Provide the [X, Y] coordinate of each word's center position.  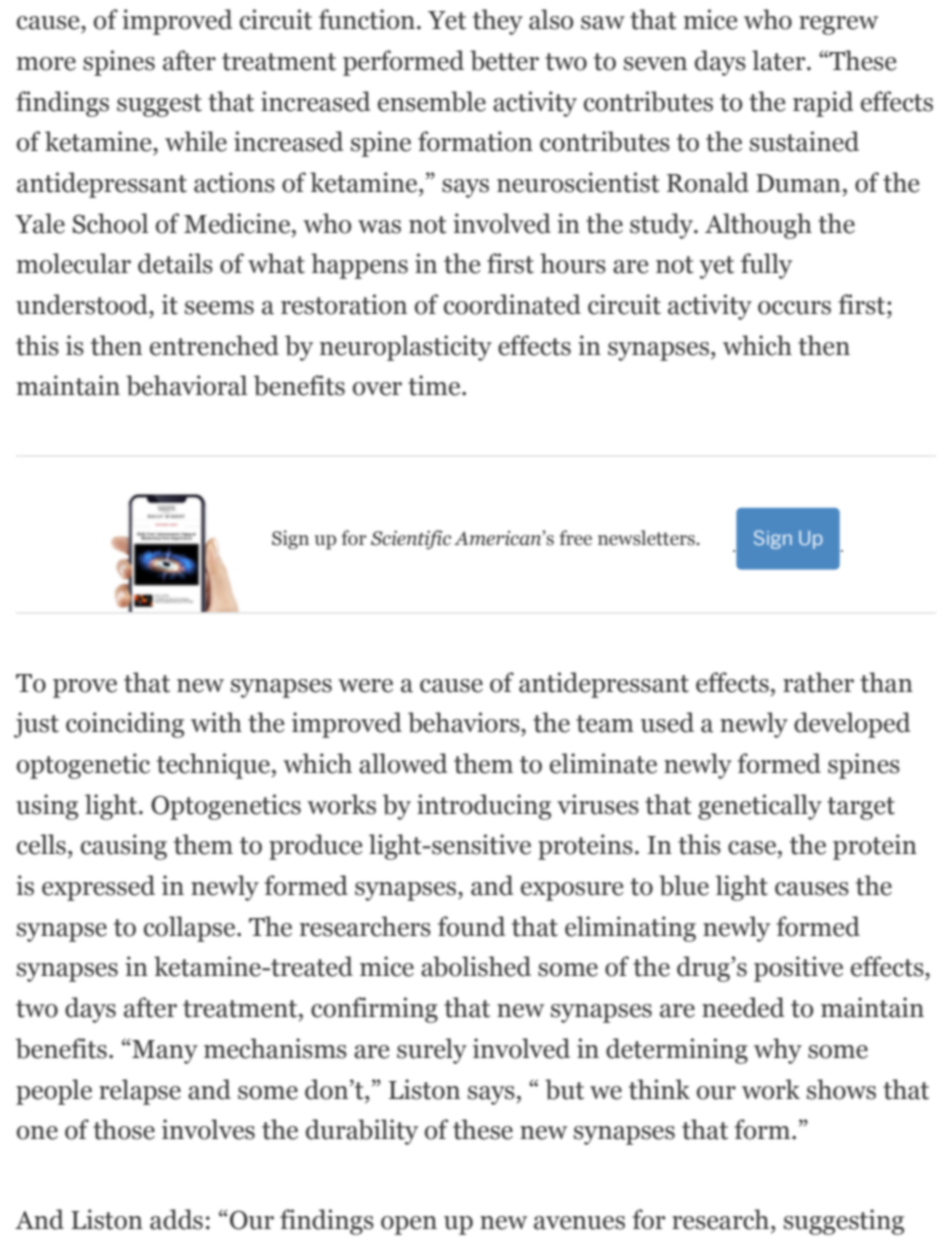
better [504, 60]
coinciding [125, 725]
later [780, 60]
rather [818, 682]
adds [176, 1219]
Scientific [411, 540]
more [46, 64]
